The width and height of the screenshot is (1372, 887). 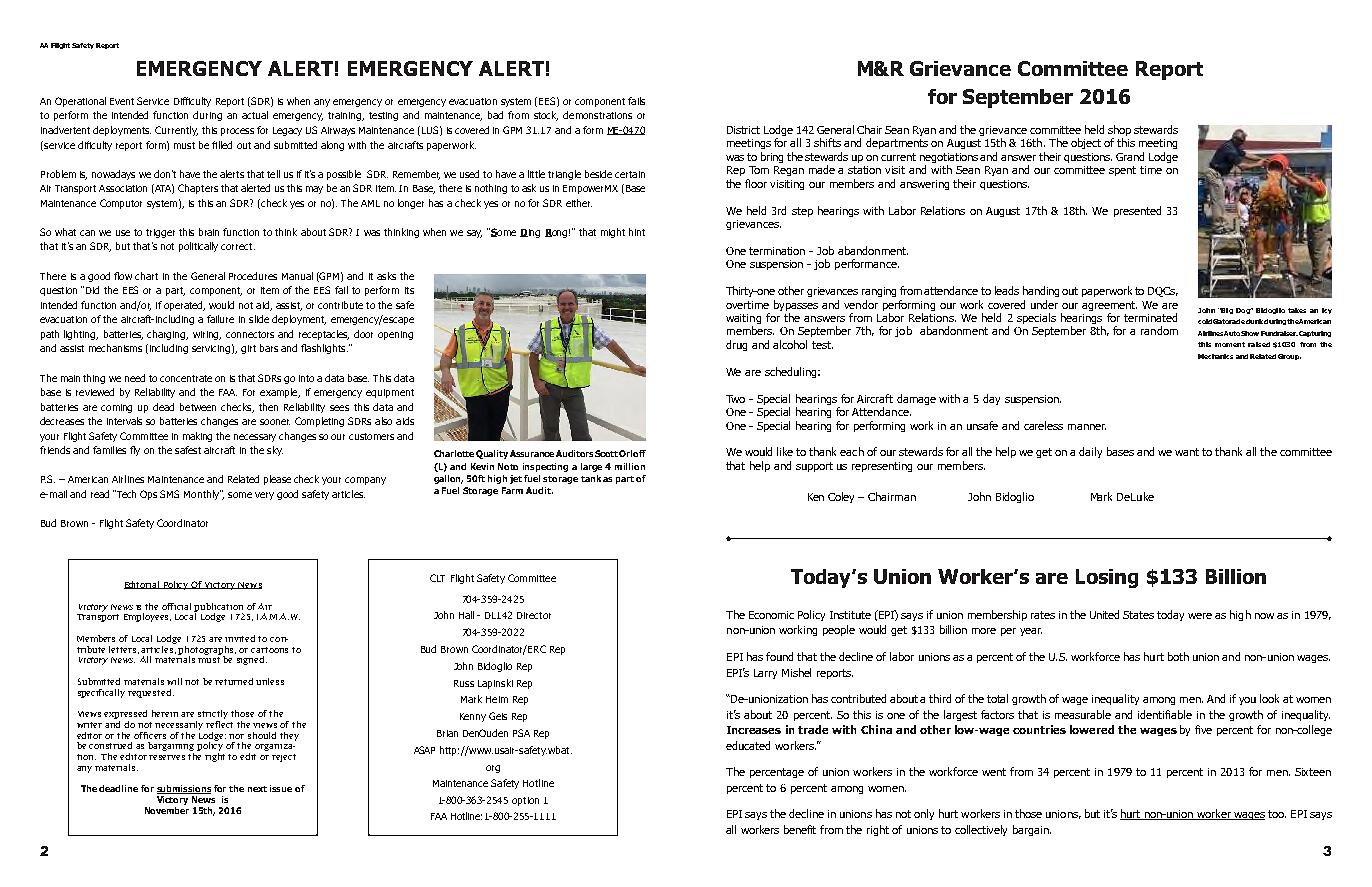 I want to click on process, so click(x=237, y=132).
